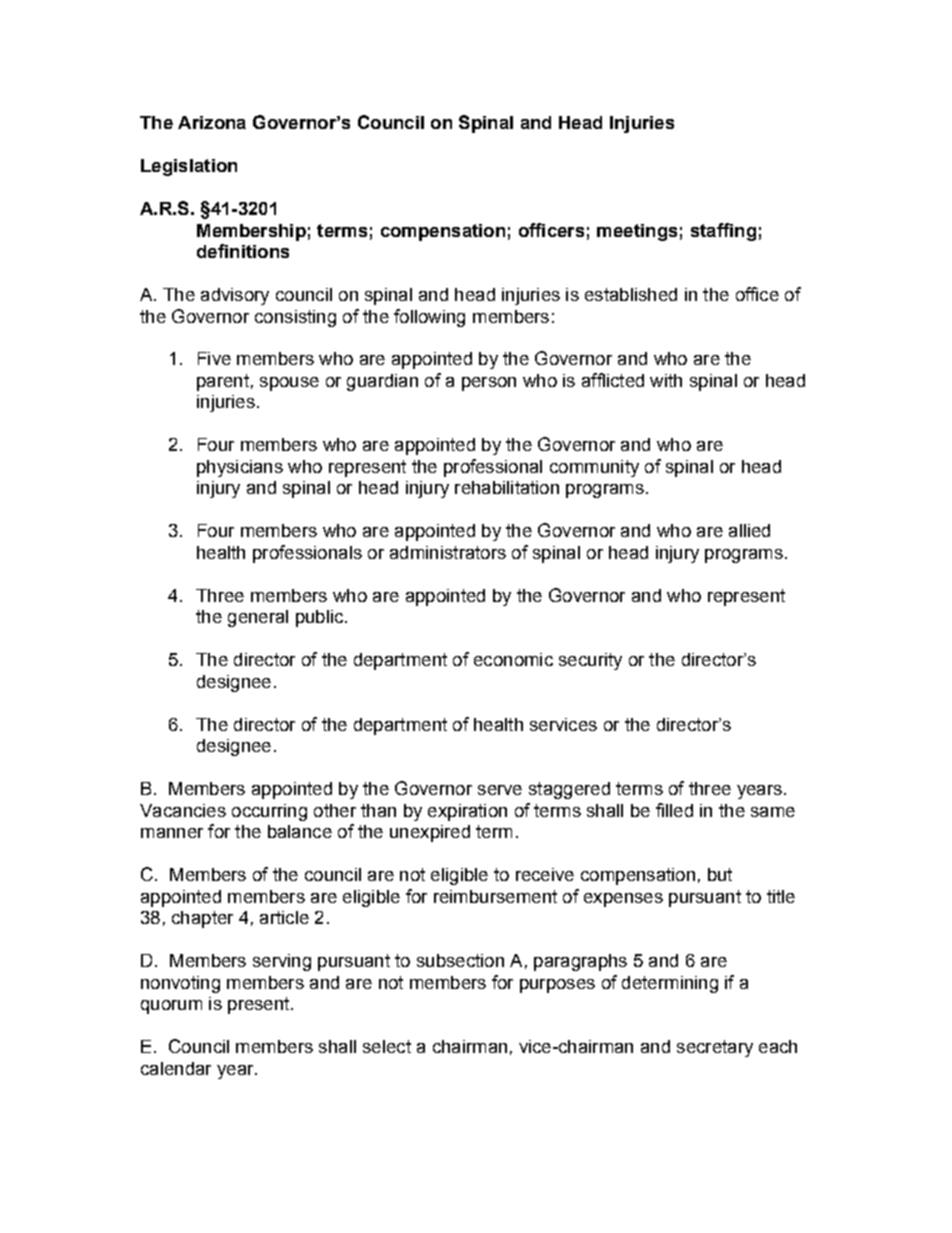 This page has width=952, height=1233. Describe the element at coordinates (258, 618) in the page. I see `general` at that location.
